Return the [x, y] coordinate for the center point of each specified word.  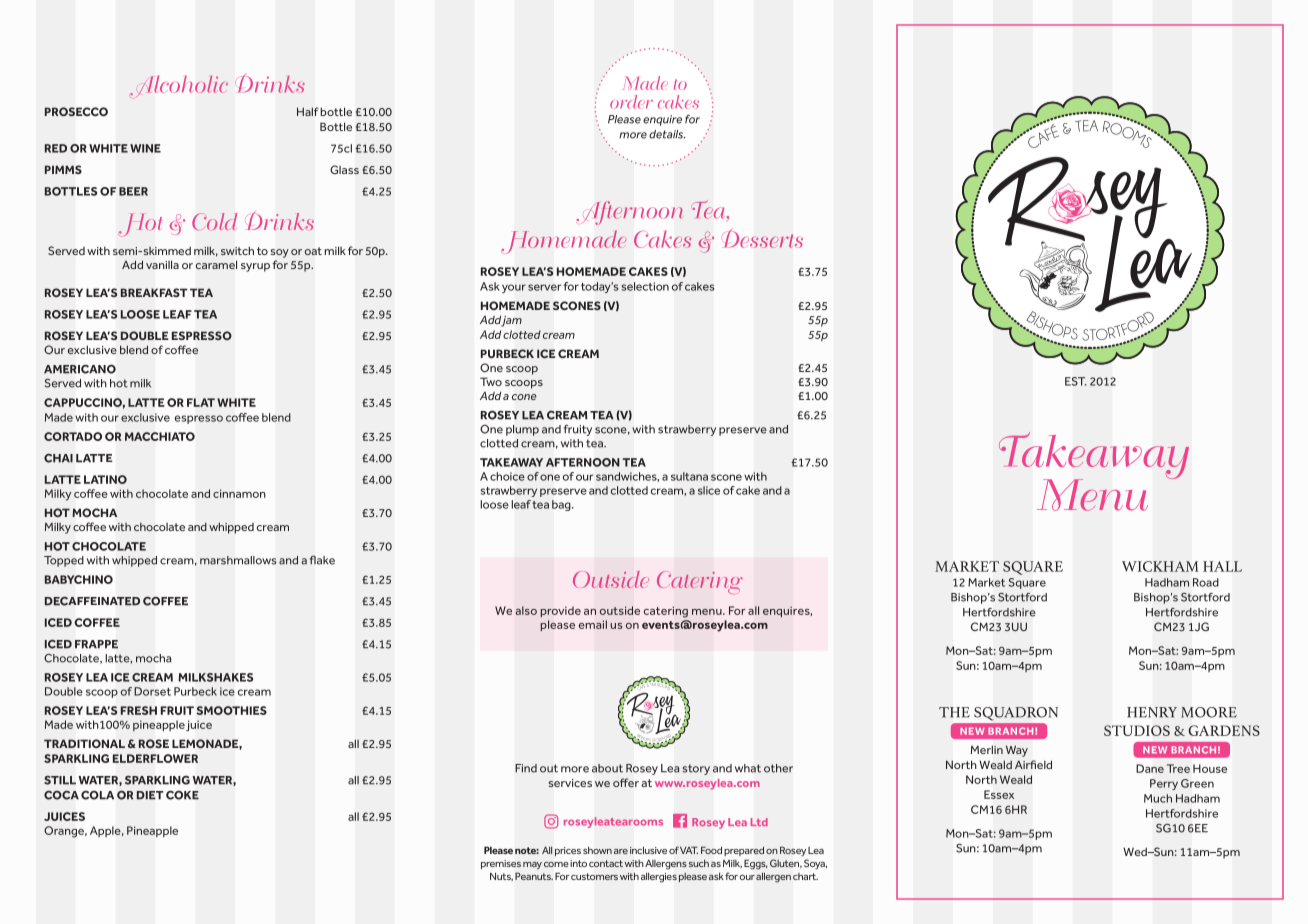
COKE [182, 795]
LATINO [105, 479]
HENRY [1152, 712]
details [667, 134]
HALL [1222, 566]
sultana [689, 476]
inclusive [648, 850]
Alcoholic [179, 85]
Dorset [152, 691]
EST [1076, 381]
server [544, 287]
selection [645, 286]
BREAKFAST [154, 292]
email [593, 624]
